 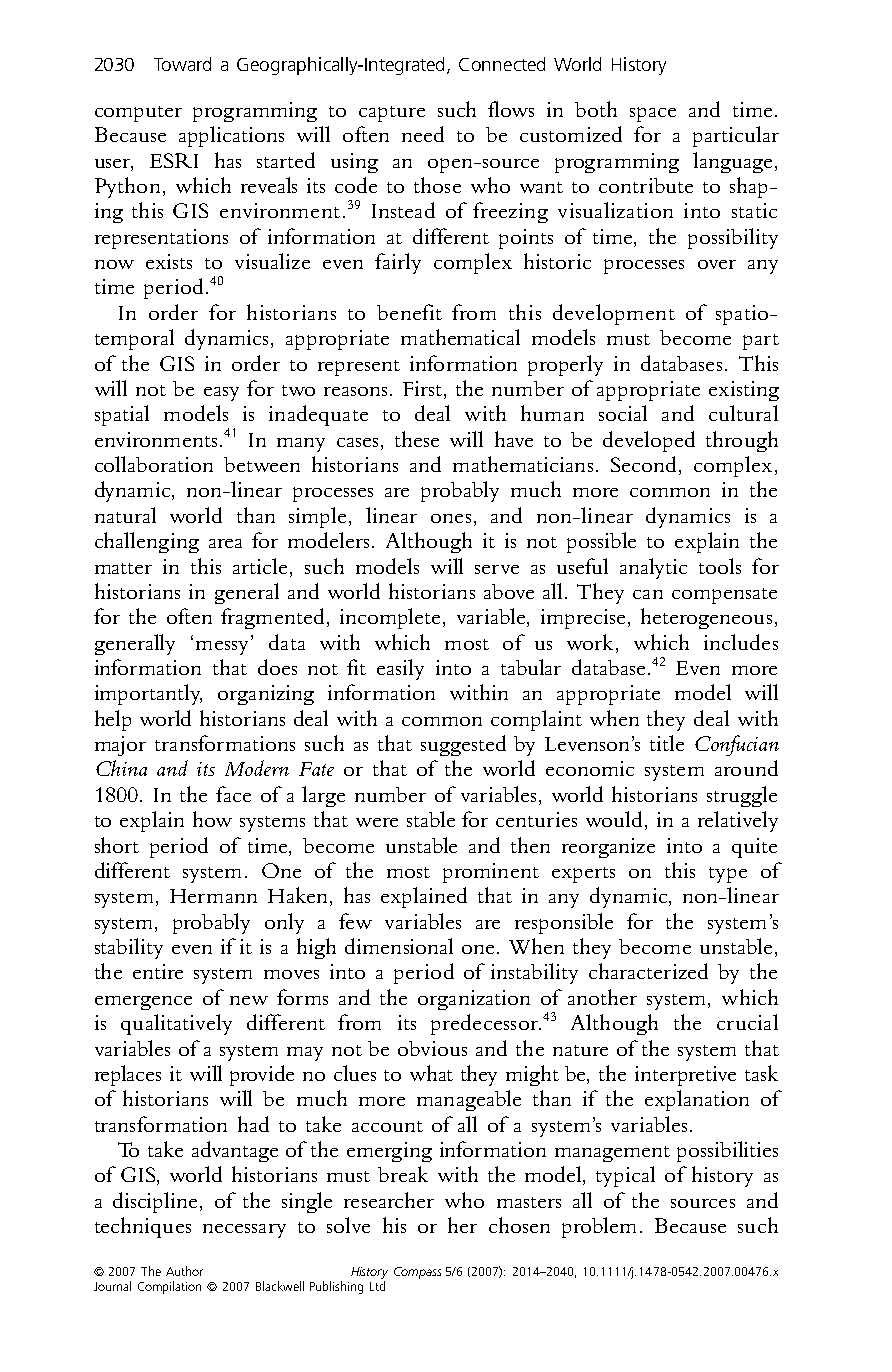 I want to click on Author, so click(x=184, y=1271).
